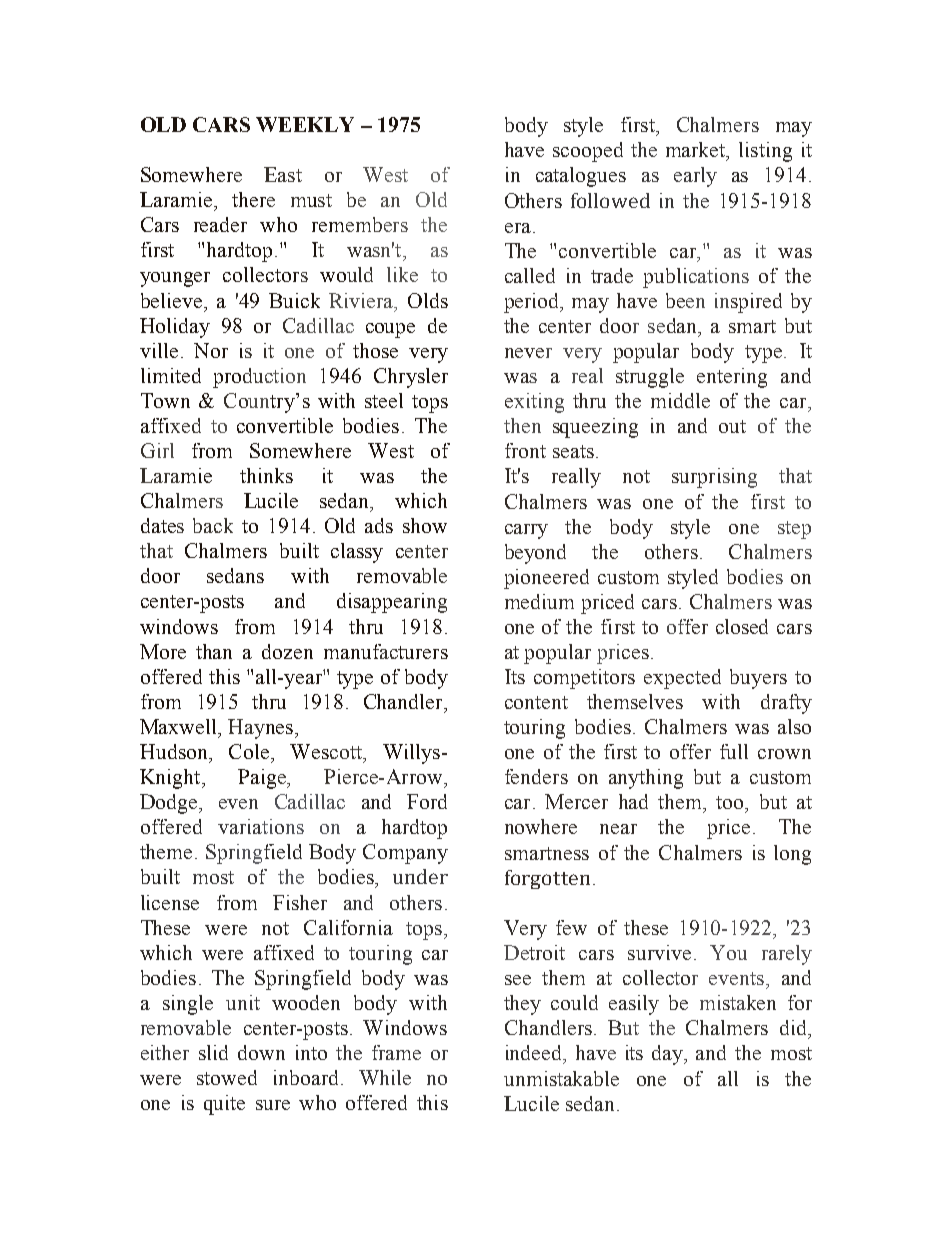 Image resolution: width=952 pixels, height=1233 pixels. Describe the element at coordinates (581, 177) in the screenshot. I see `catalogues` at that location.
